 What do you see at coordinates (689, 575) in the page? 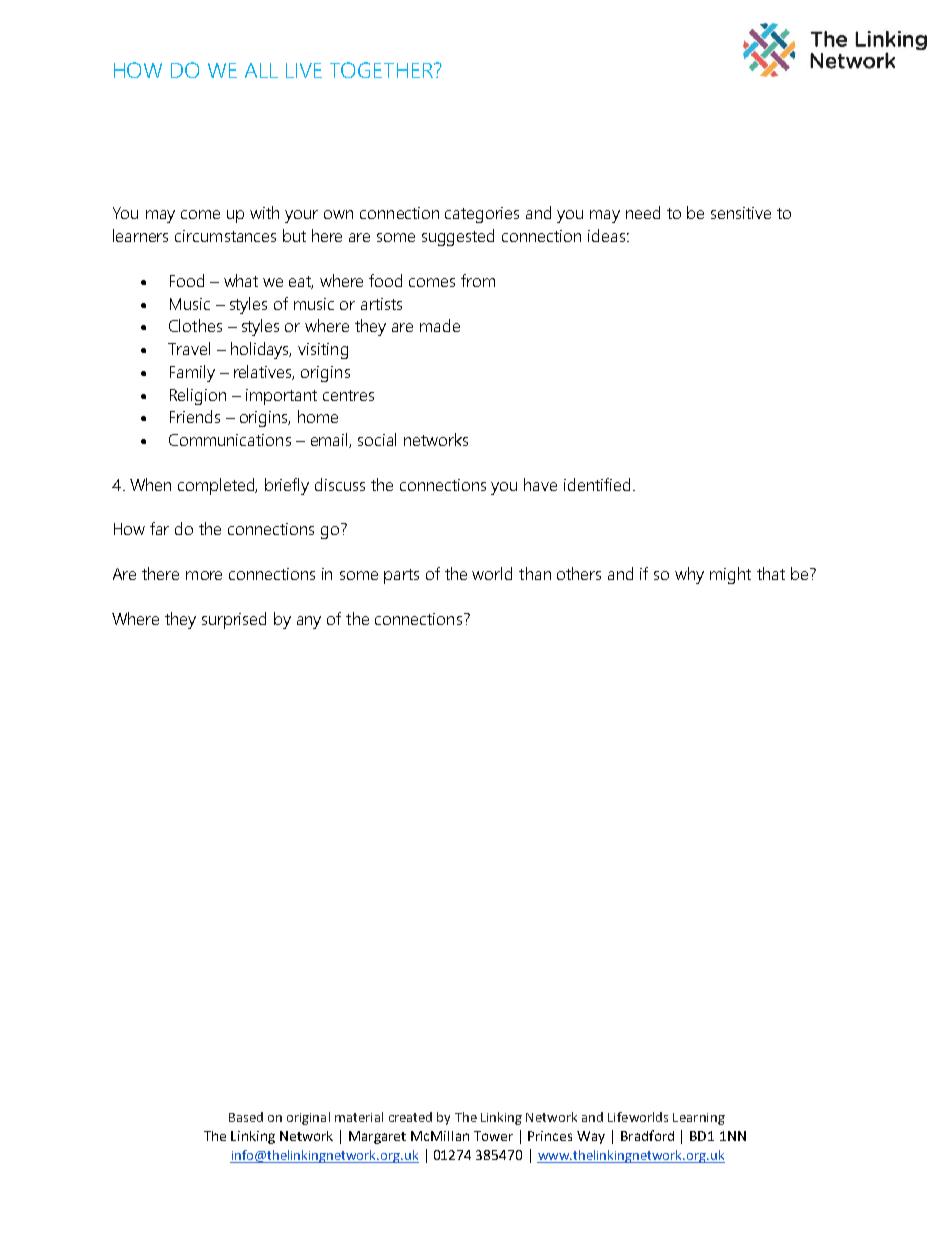
I see `why` at bounding box center [689, 575].
